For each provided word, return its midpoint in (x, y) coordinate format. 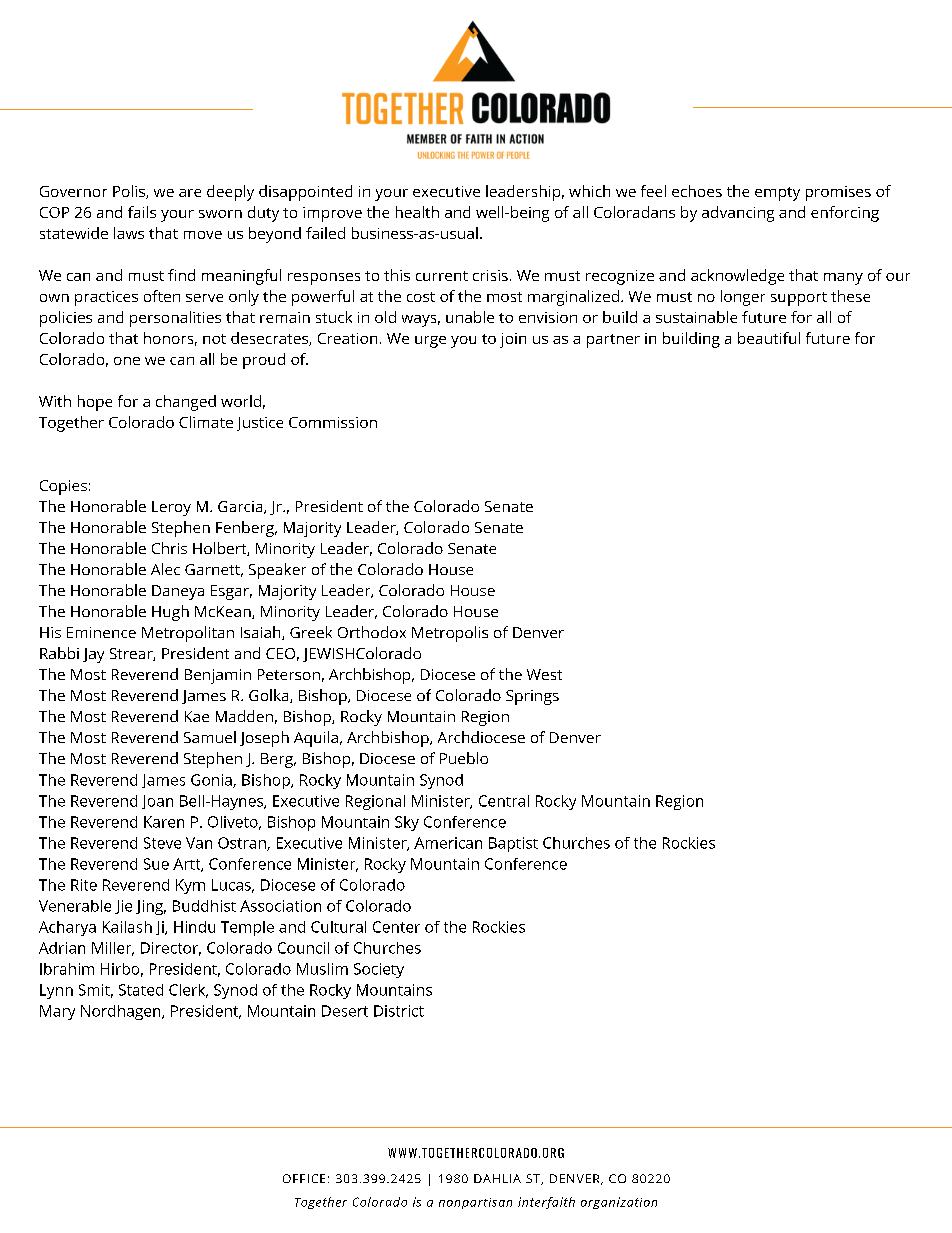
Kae (197, 716)
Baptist (513, 844)
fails (142, 212)
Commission (333, 422)
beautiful (769, 338)
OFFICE (304, 1178)
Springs (532, 697)
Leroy (171, 508)
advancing (738, 214)
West (544, 674)
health (417, 212)
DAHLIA (497, 1178)
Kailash (127, 927)
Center (396, 927)
